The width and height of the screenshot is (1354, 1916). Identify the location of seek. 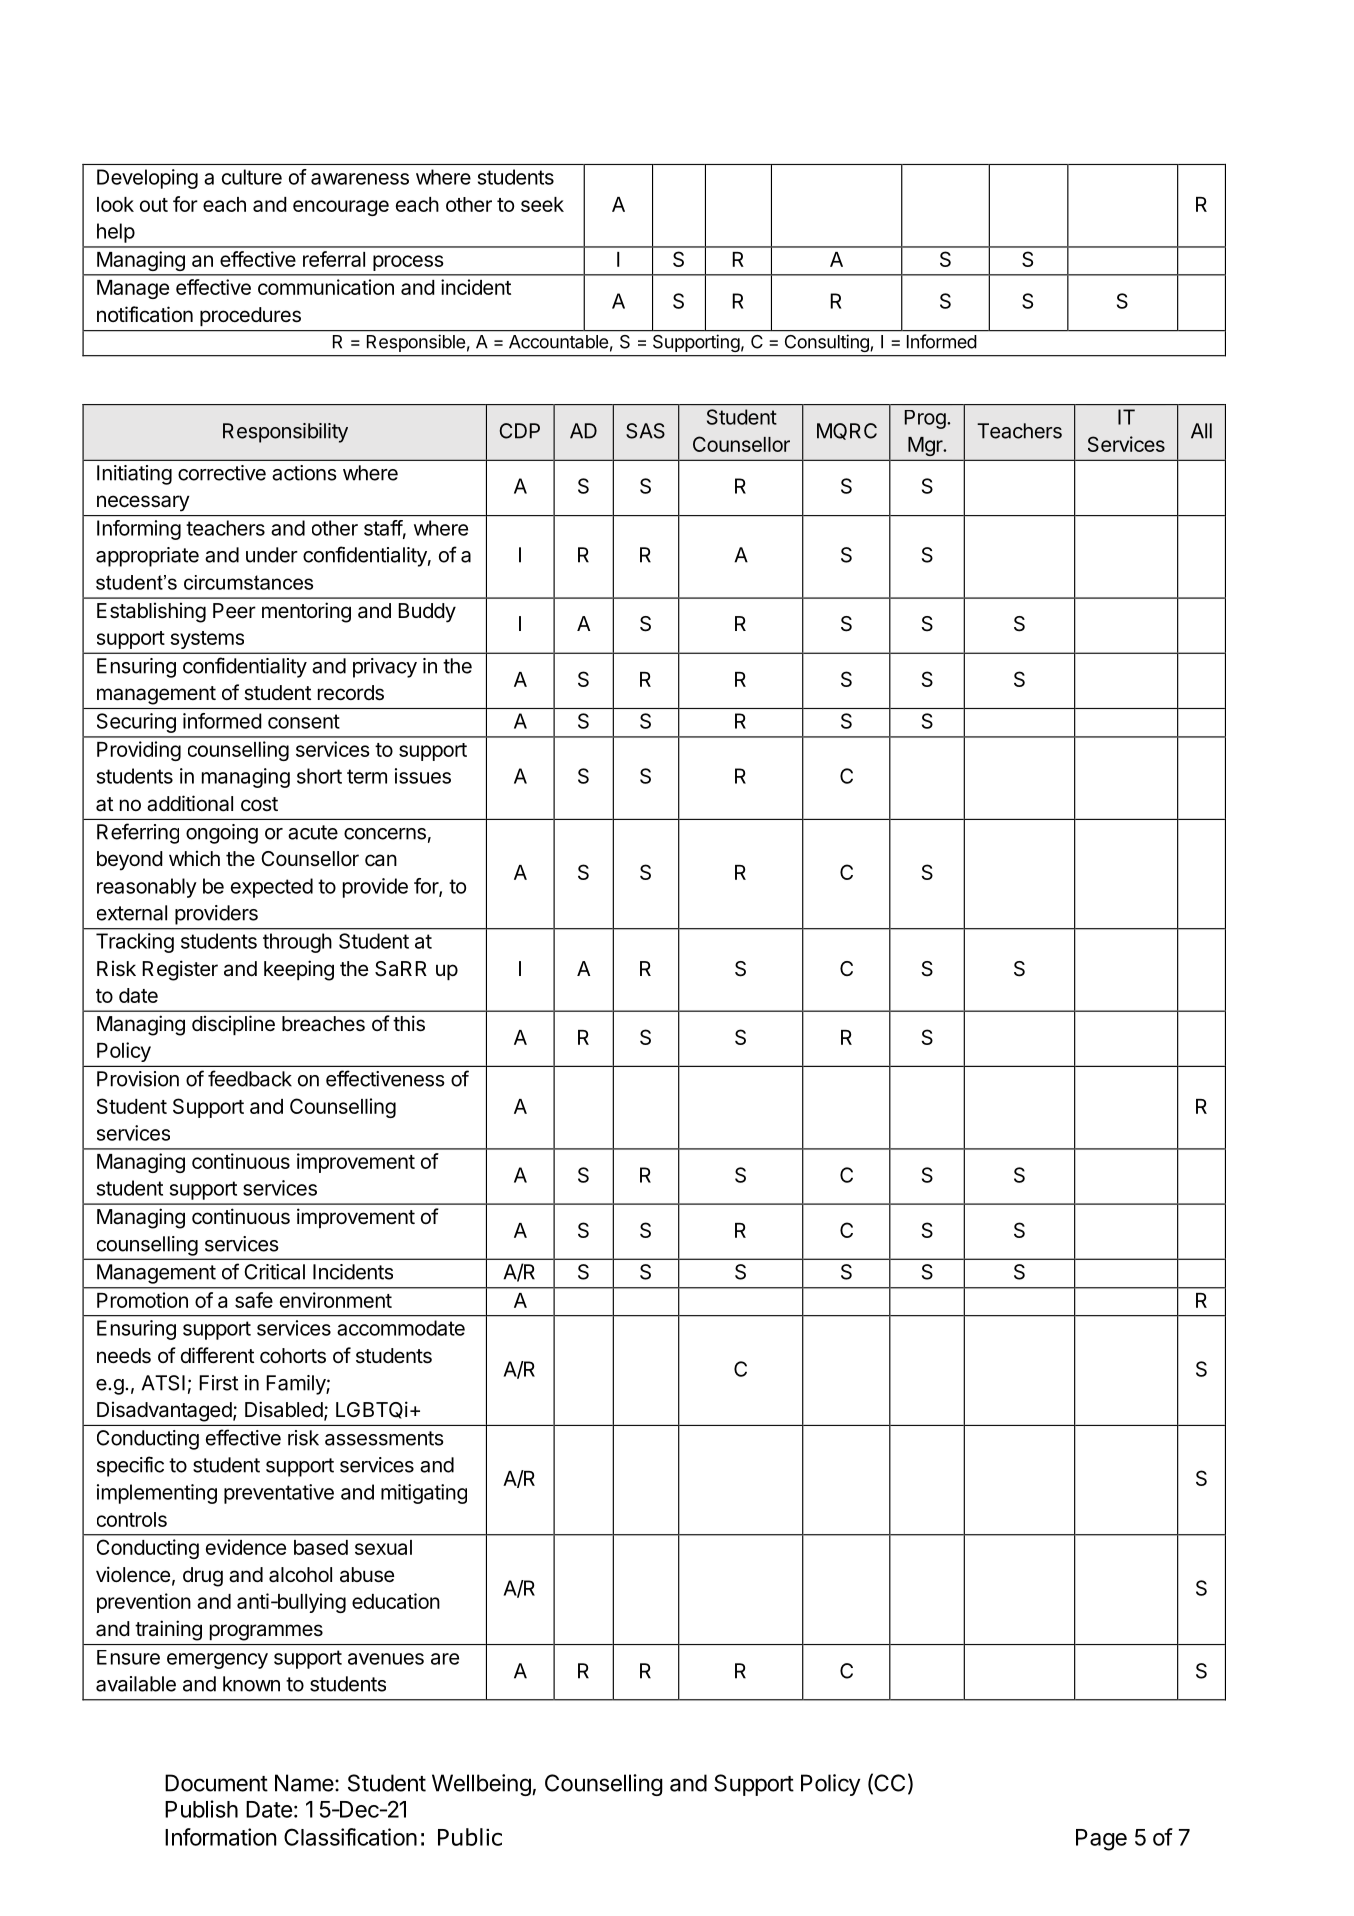
(542, 204).
